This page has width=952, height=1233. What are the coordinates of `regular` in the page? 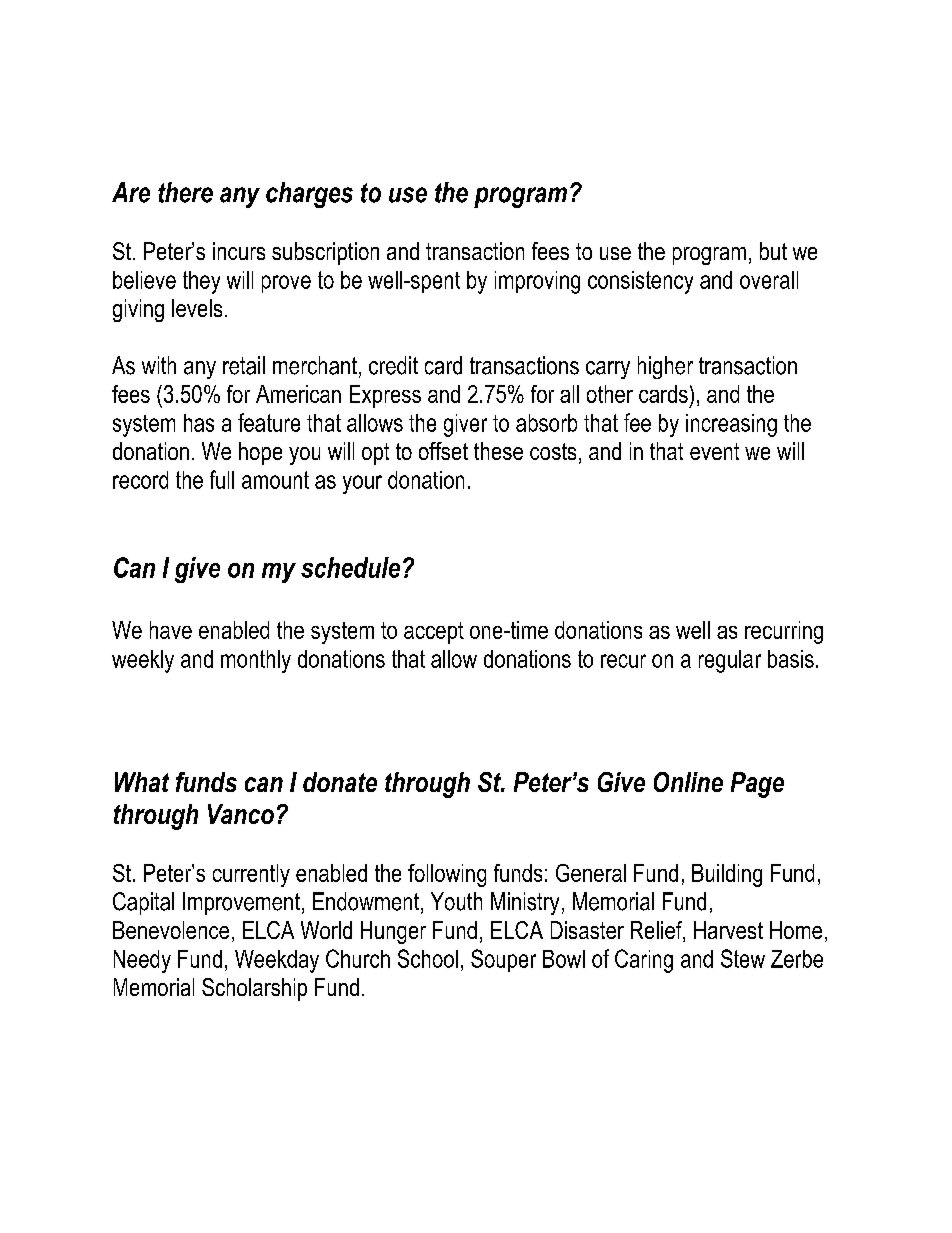 It's located at (730, 661).
